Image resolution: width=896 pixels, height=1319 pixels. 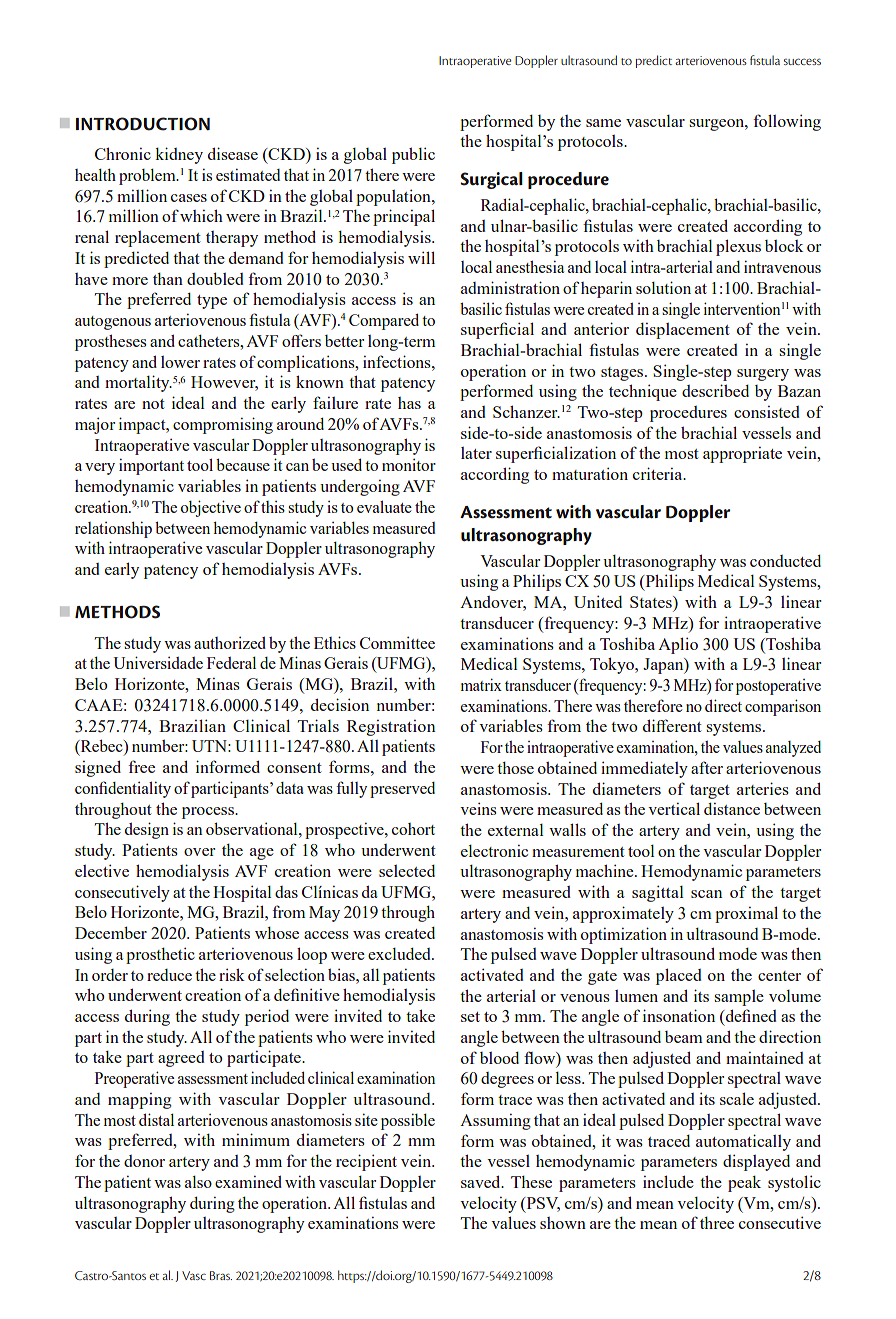 I want to click on prosthetic, so click(x=160, y=955).
